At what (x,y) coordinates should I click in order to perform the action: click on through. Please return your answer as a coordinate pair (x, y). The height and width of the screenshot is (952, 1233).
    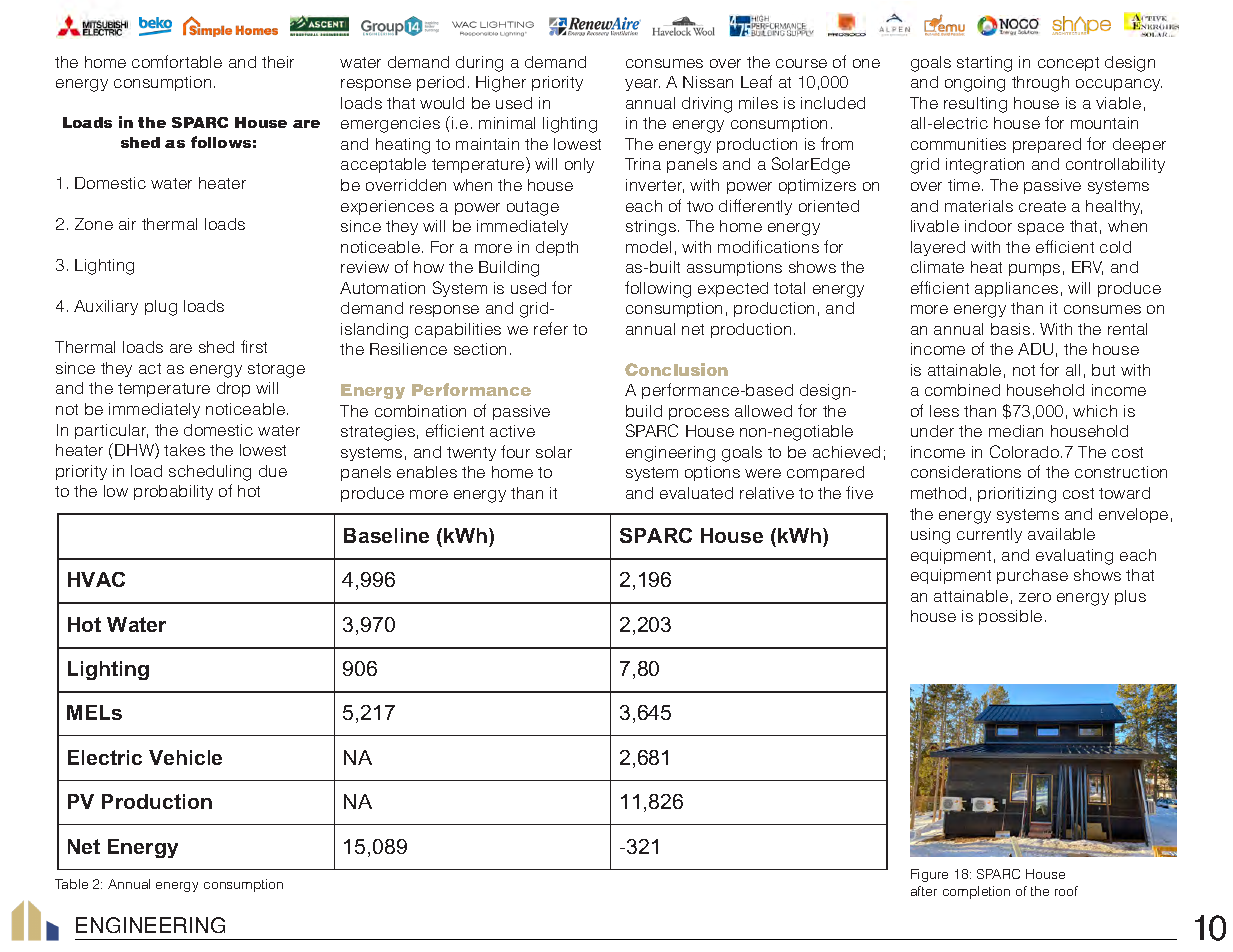
    Looking at the image, I should click on (1040, 84).
